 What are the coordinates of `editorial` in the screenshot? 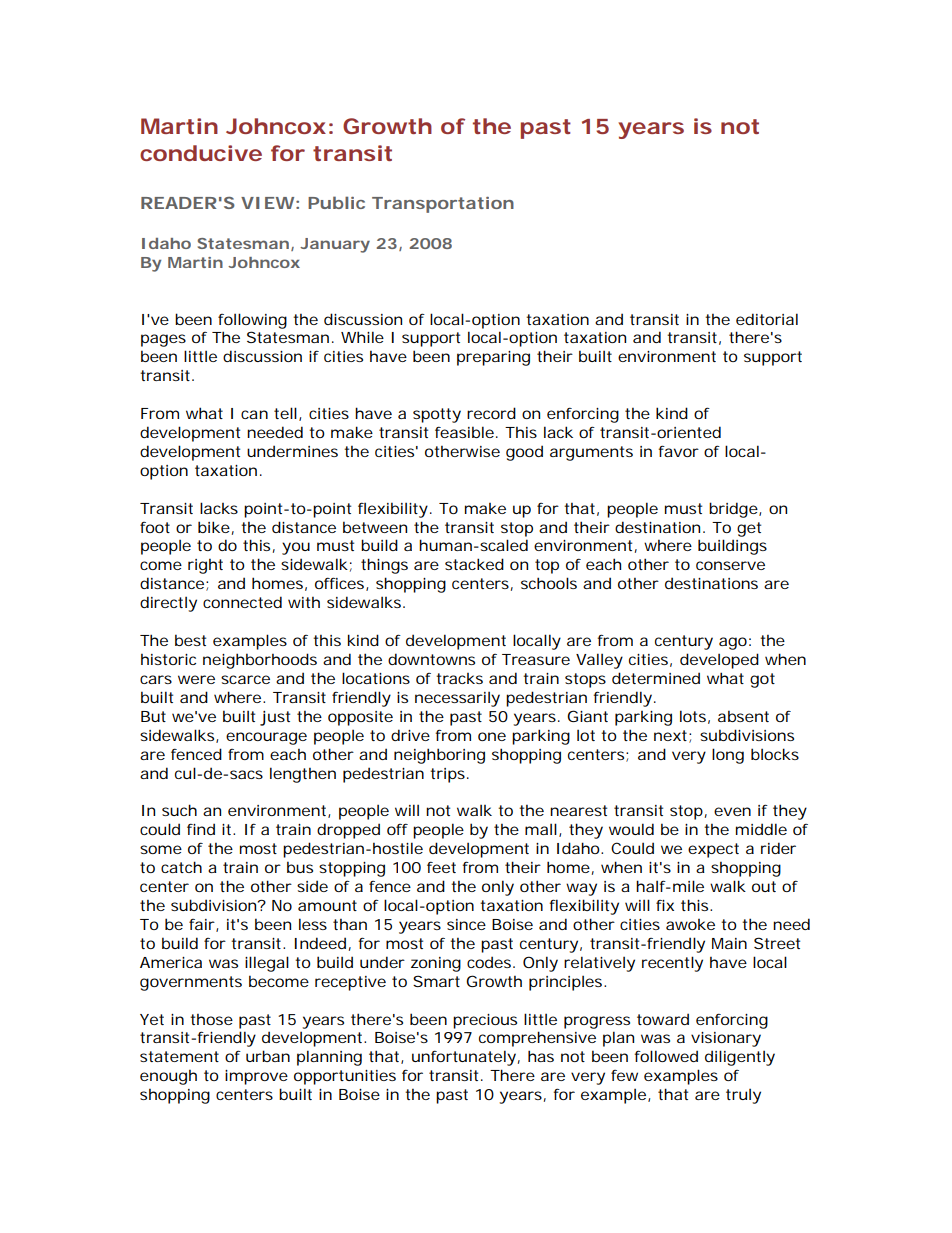 It's located at (767, 319).
